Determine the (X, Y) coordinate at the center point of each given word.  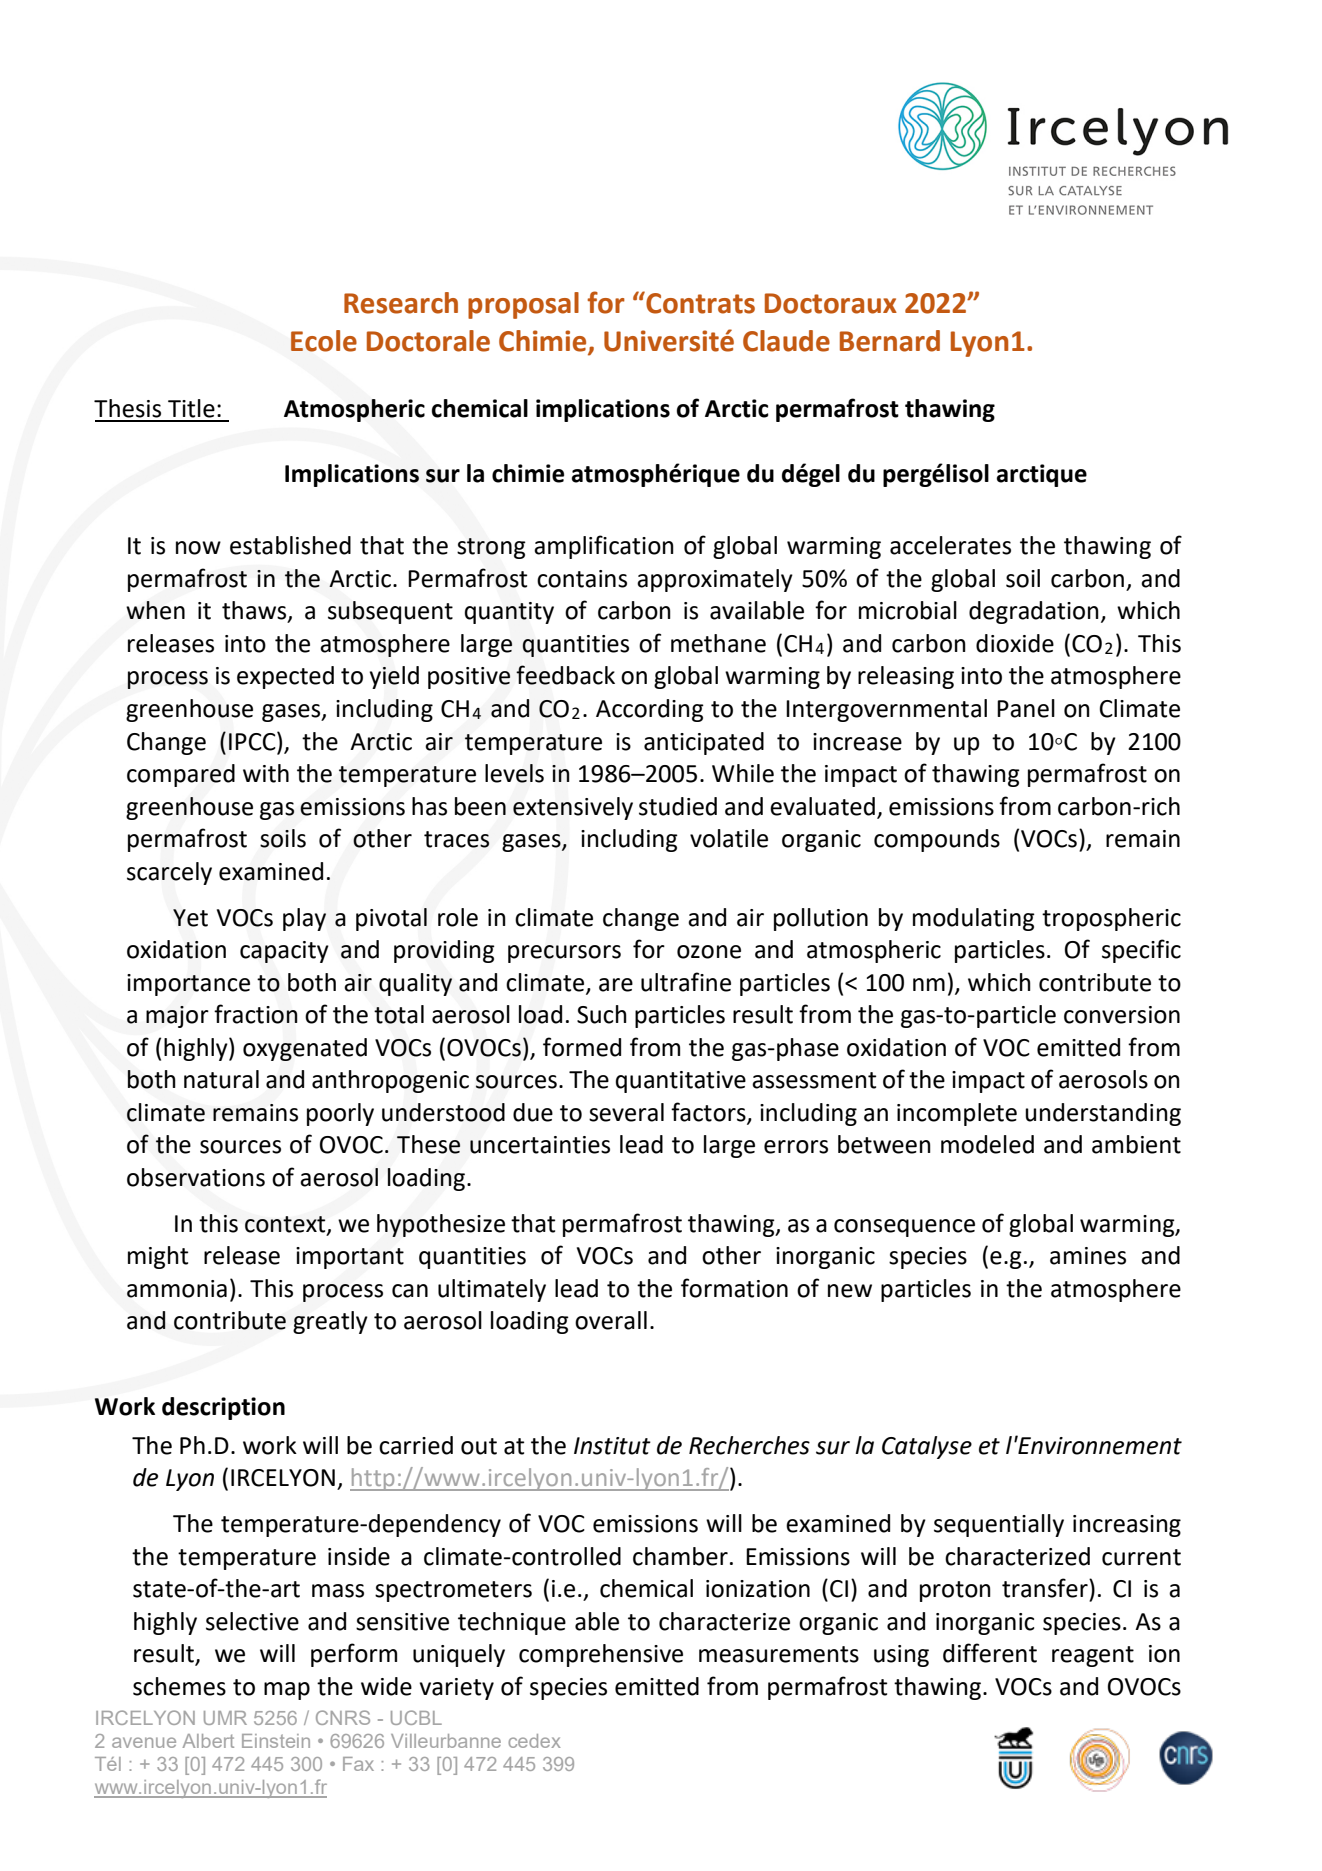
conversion (1122, 1015)
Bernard (890, 341)
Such (602, 1014)
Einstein (276, 1741)
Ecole (324, 341)
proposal (523, 305)
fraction (256, 1014)
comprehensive (601, 1655)
